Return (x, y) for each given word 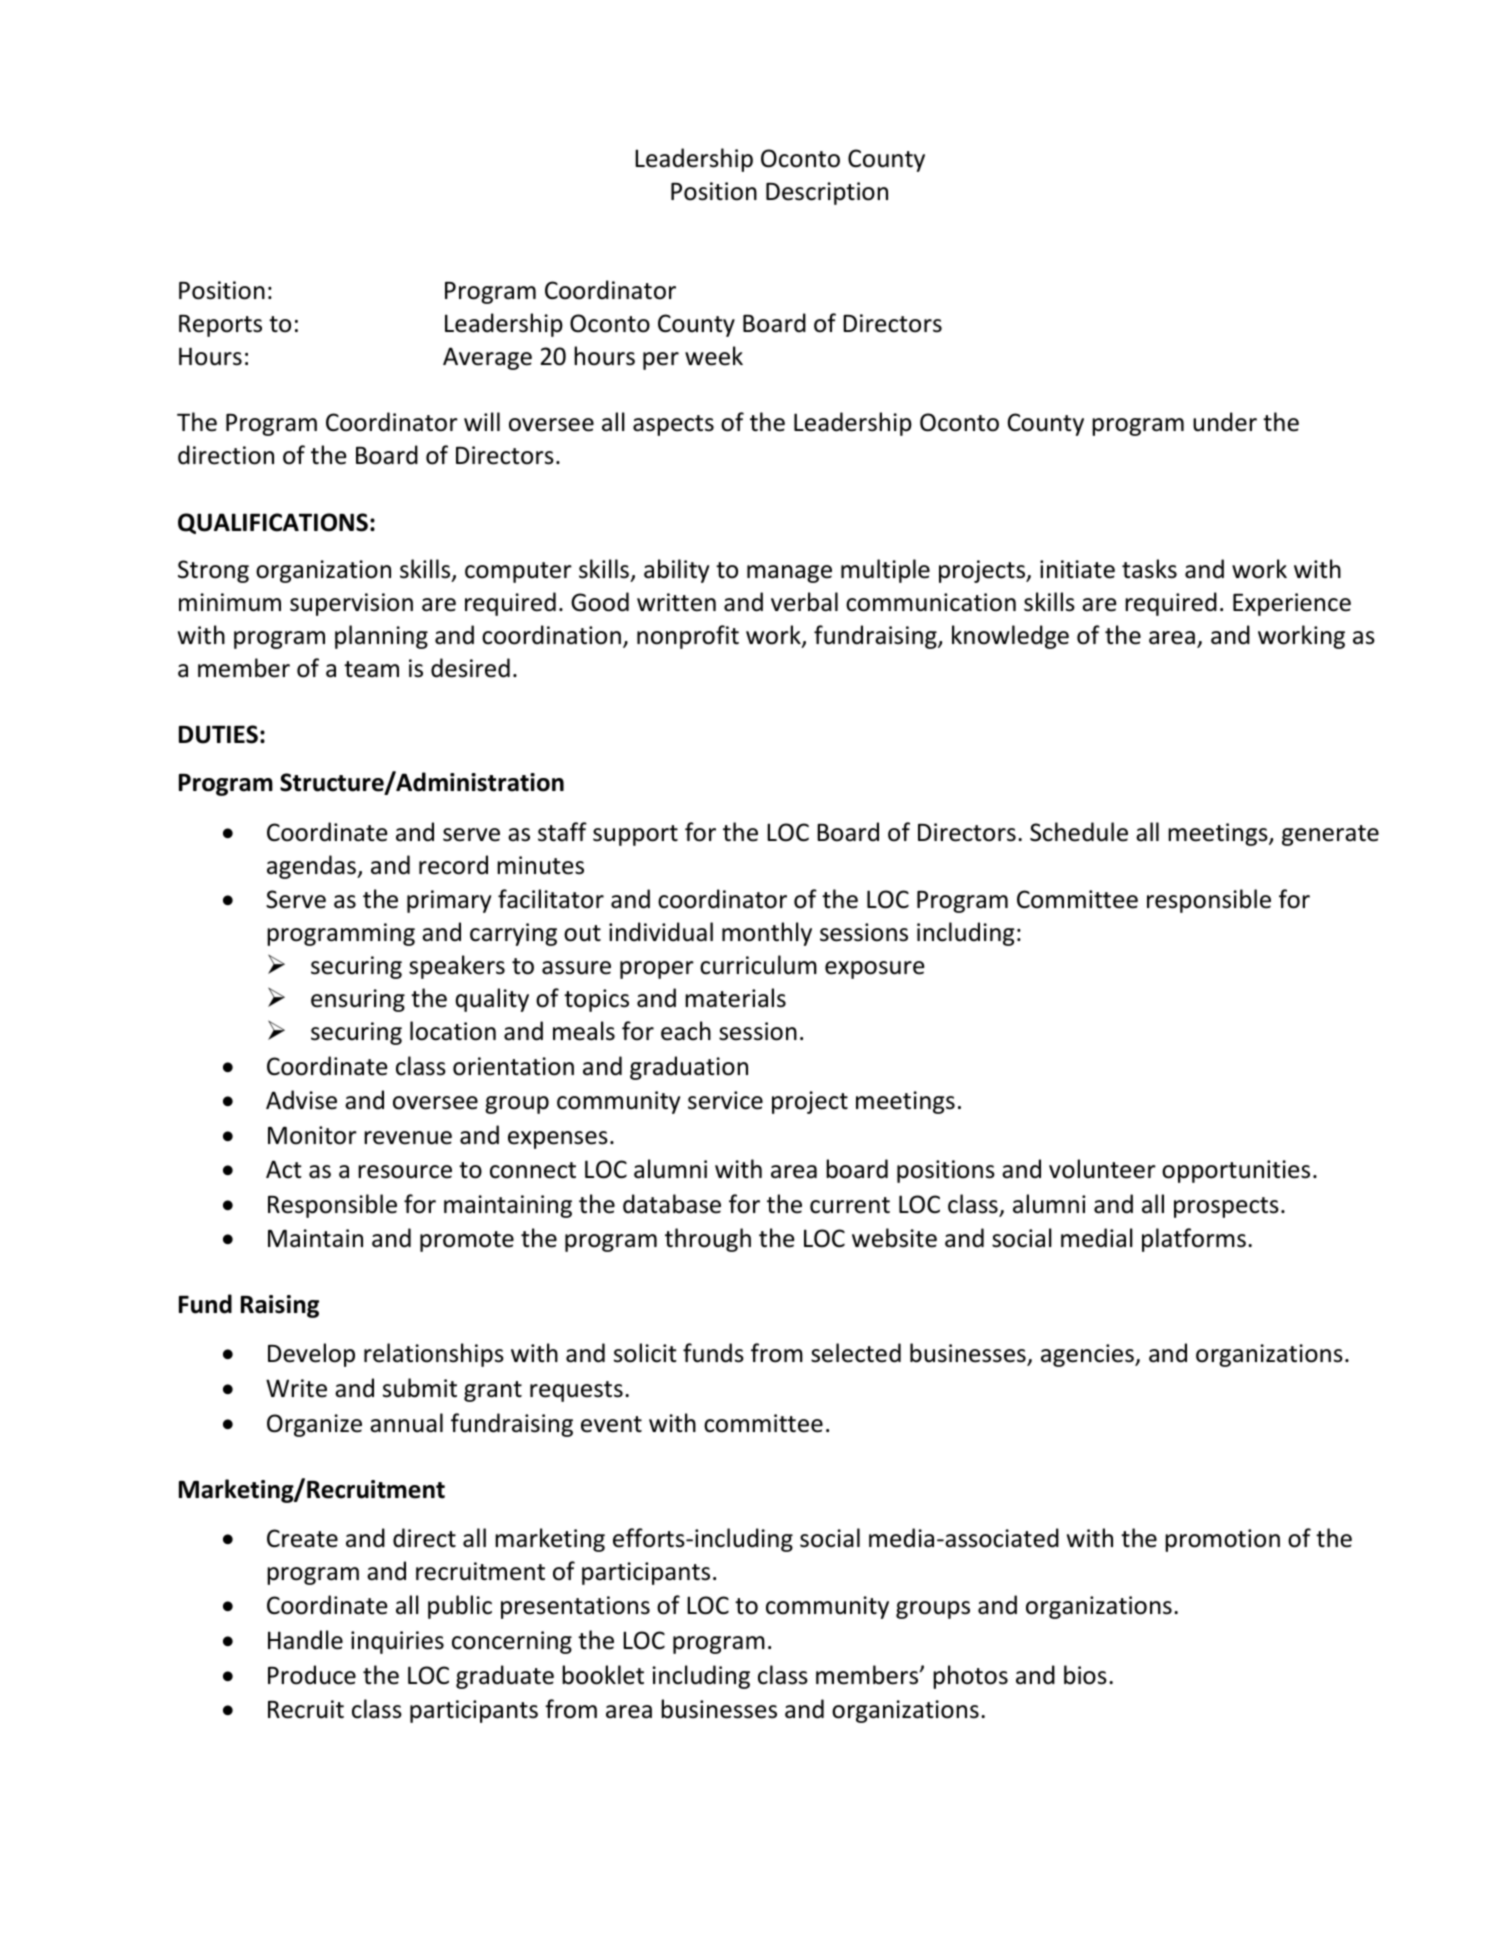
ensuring (358, 1000)
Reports (220, 326)
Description (827, 193)
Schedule (1079, 832)
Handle (305, 1640)
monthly (767, 934)
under (1225, 422)
